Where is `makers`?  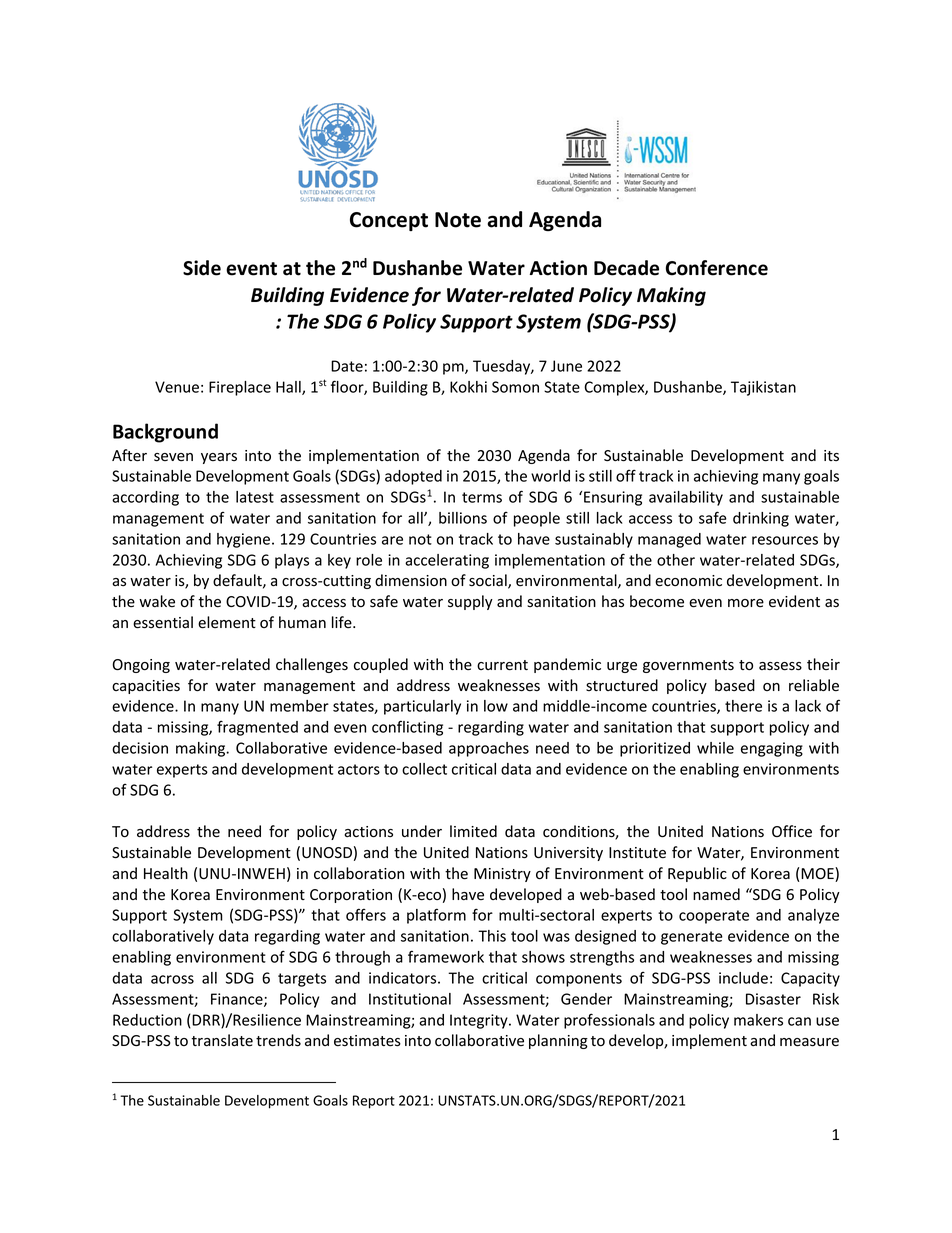
makers is located at coordinates (758, 1020).
